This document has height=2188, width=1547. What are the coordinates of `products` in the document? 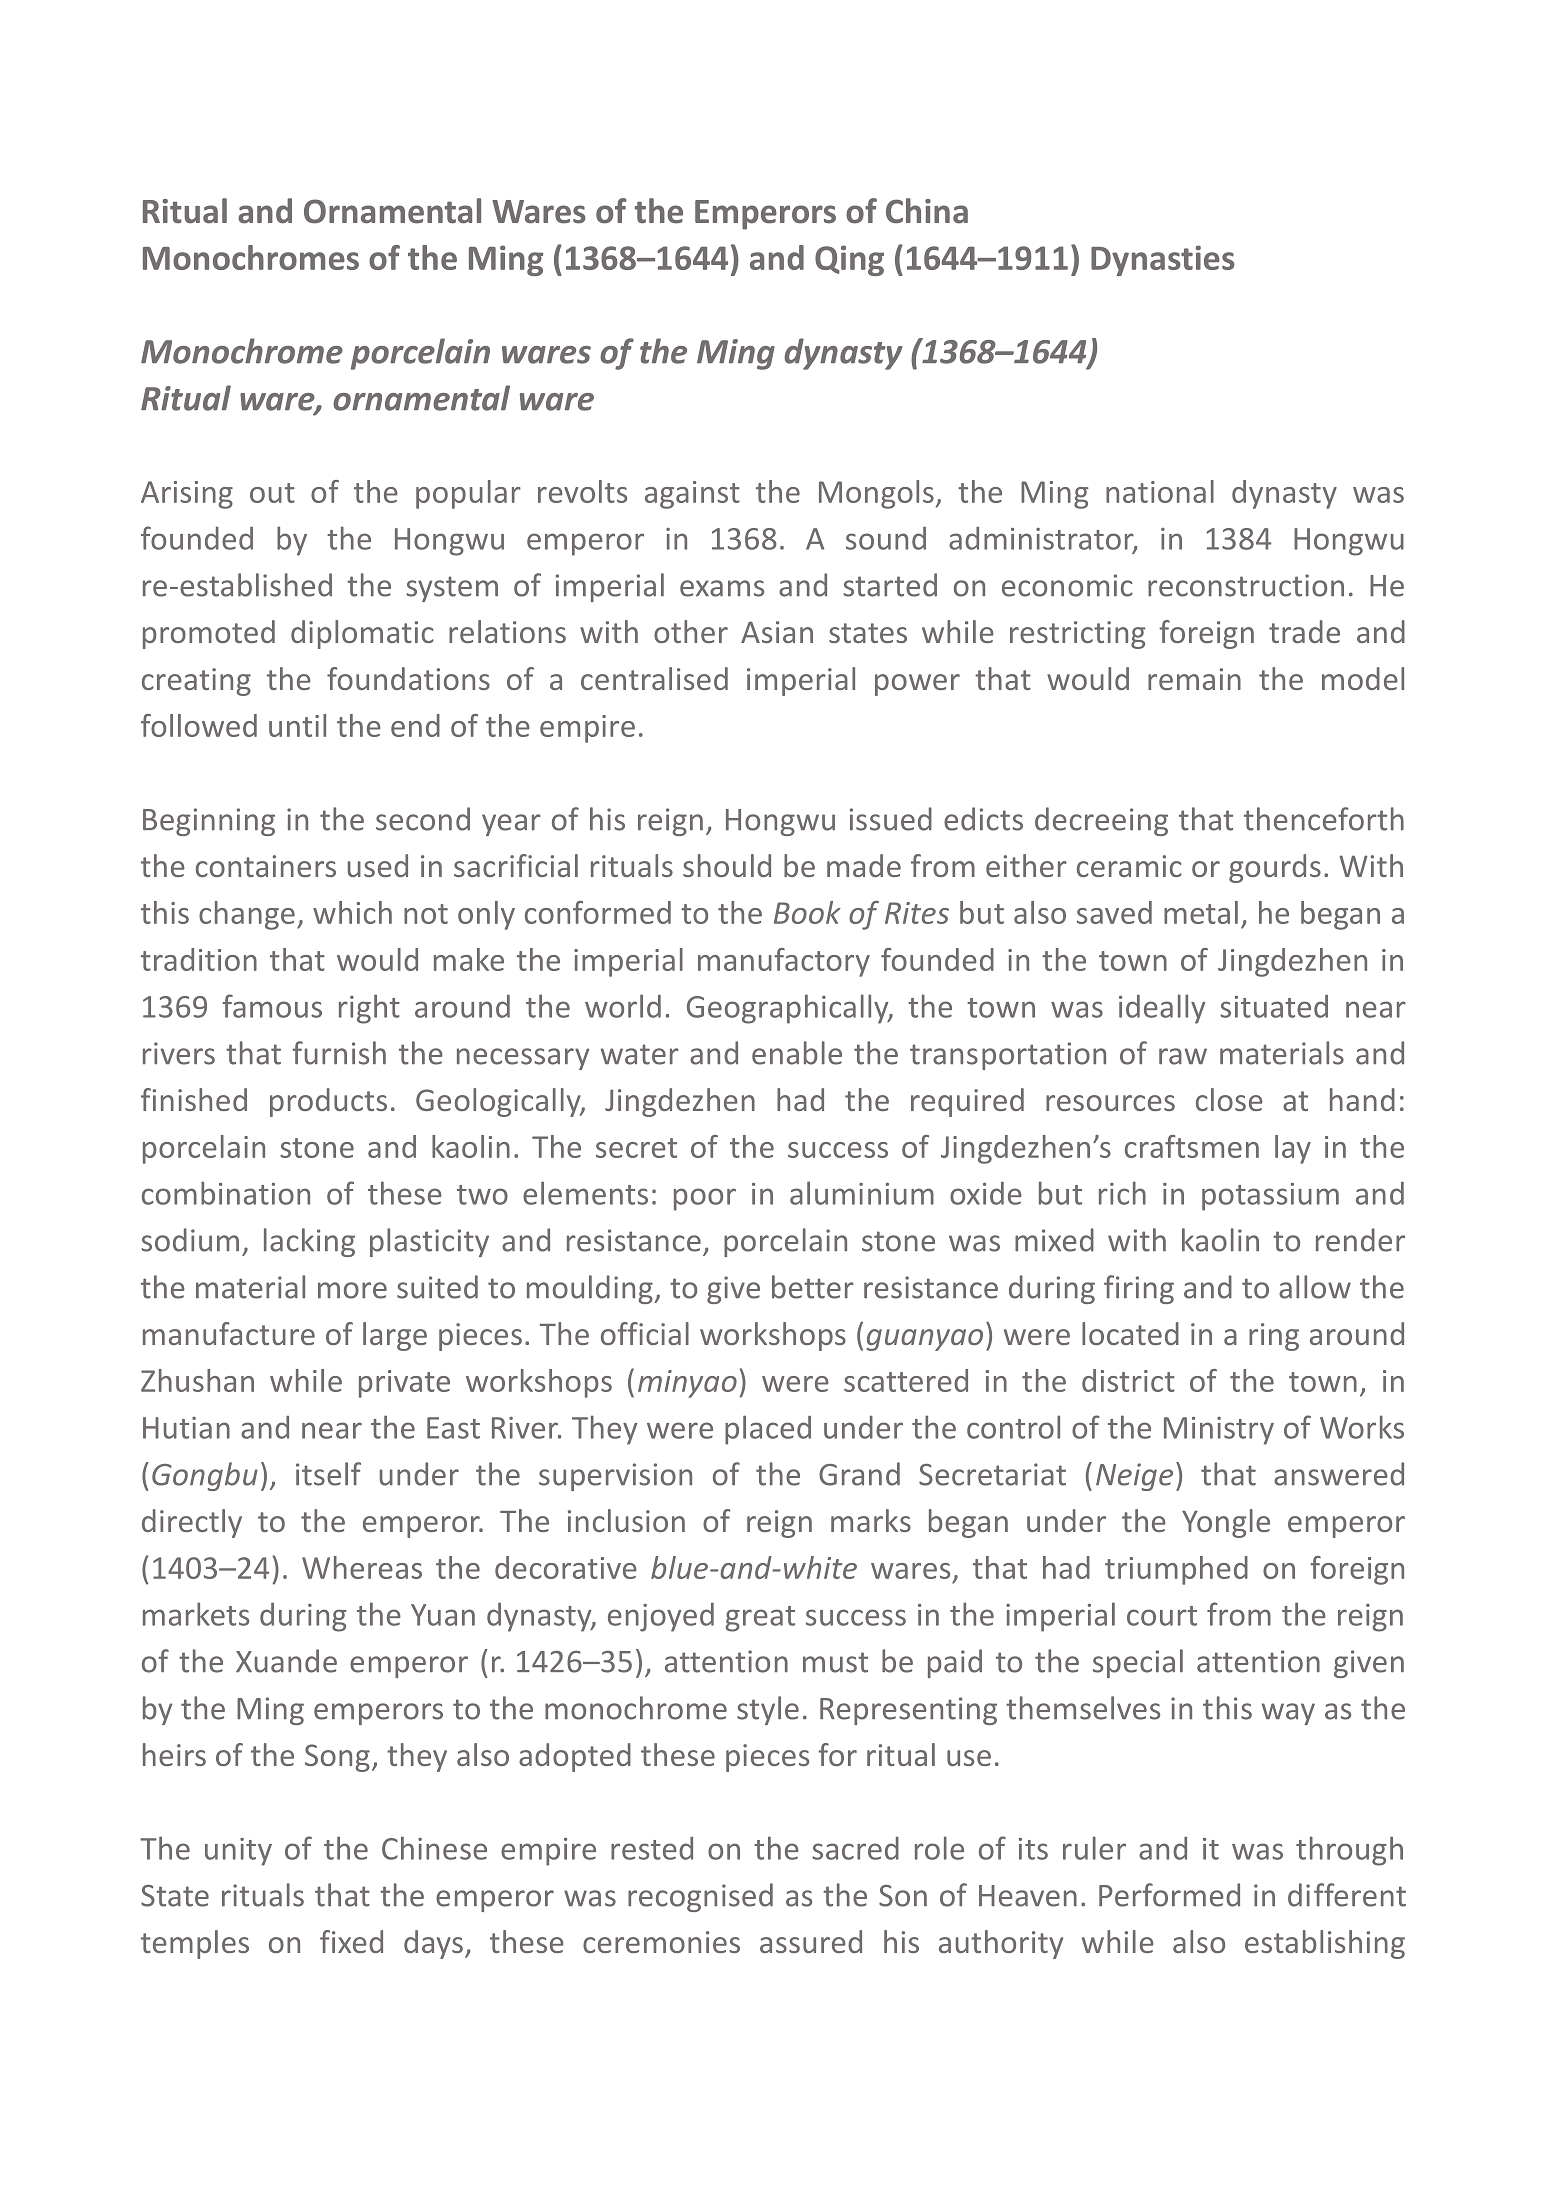 It's located at (328, 1102).
